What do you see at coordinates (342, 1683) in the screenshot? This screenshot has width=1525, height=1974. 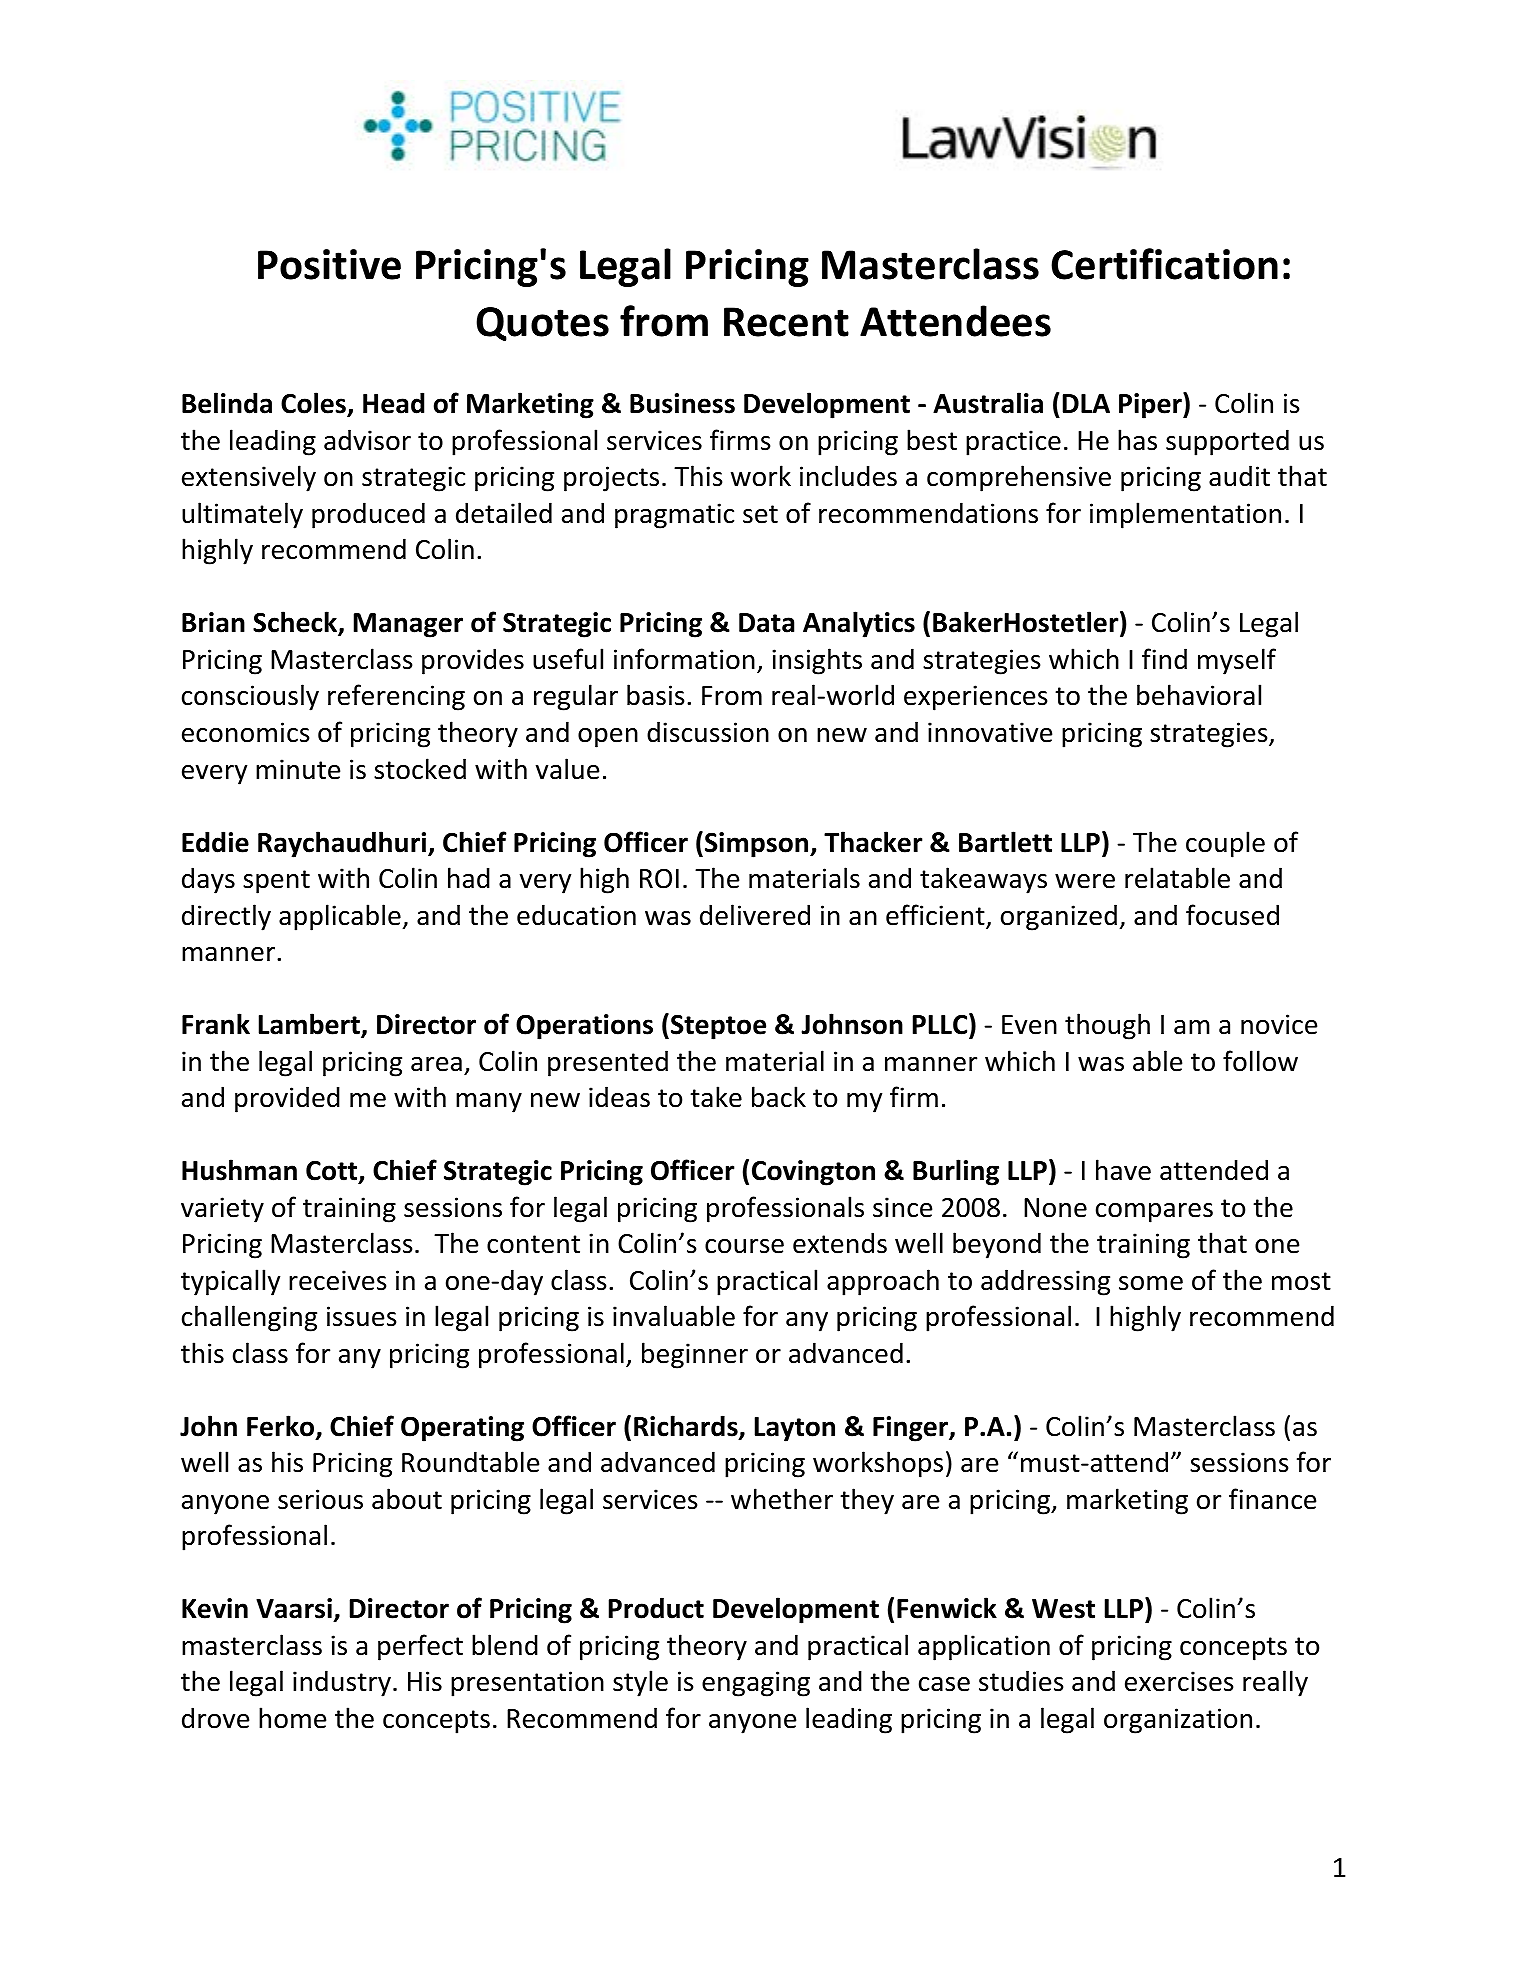 I see `industry` at bounding box center [342, 1683].
